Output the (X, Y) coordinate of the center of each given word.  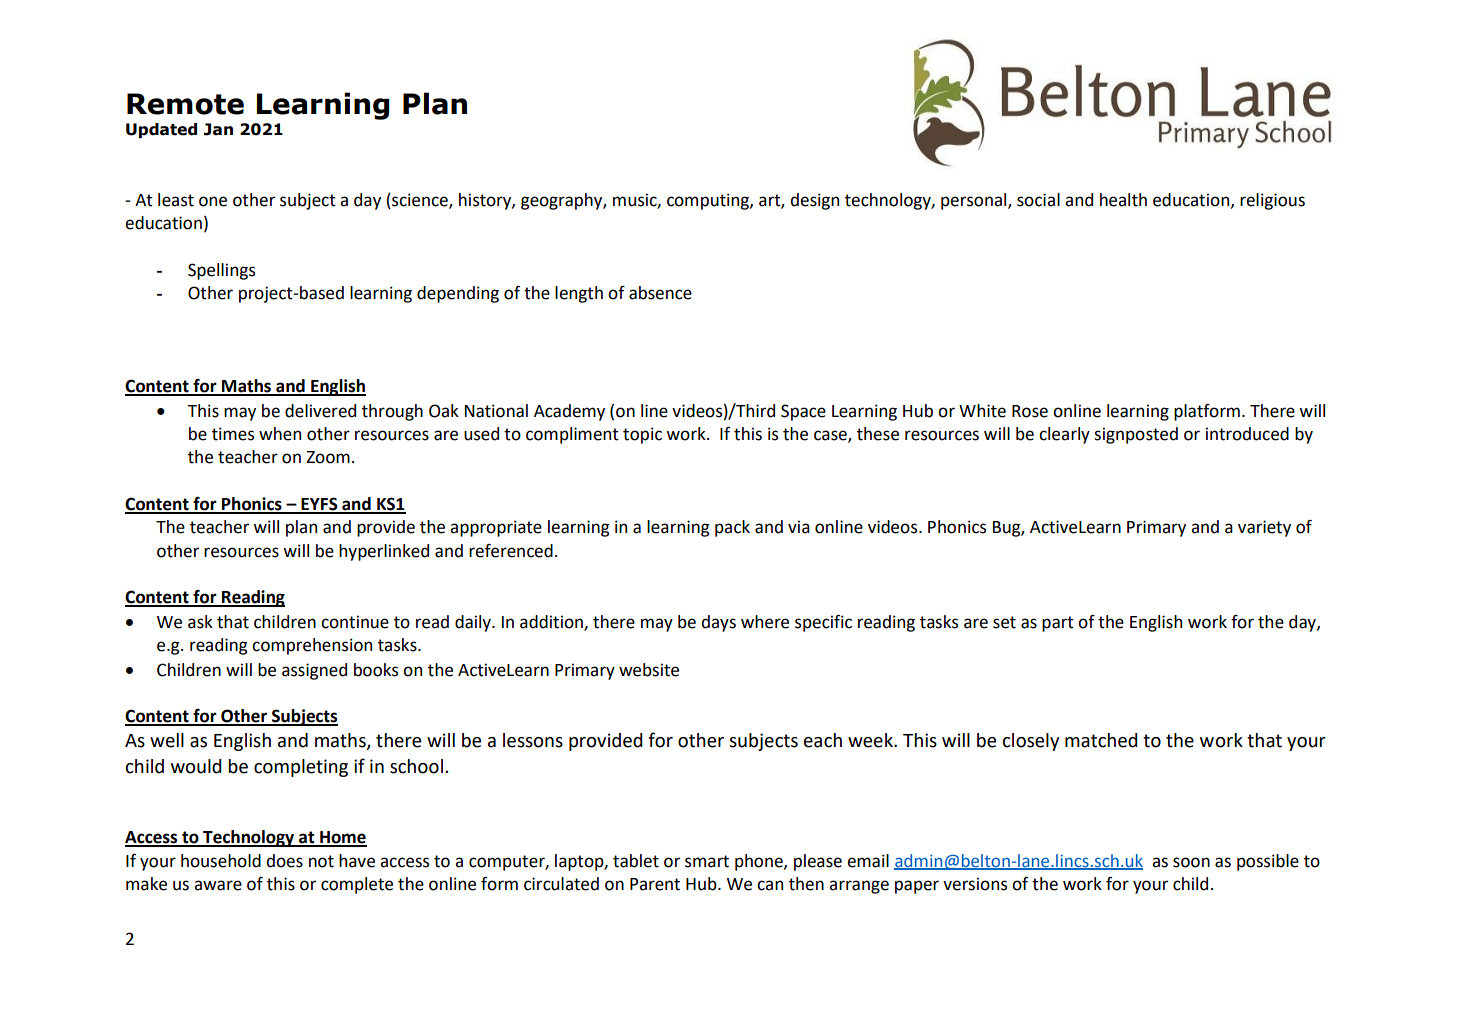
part (1058, 624)
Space (803, 412)
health (1123, 200)
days (718, 623)
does (284, 861)
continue (355, 622)
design (814, 201)
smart (707, 861)
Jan (218, 129)
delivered (320, 411)
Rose (1030, 411)
